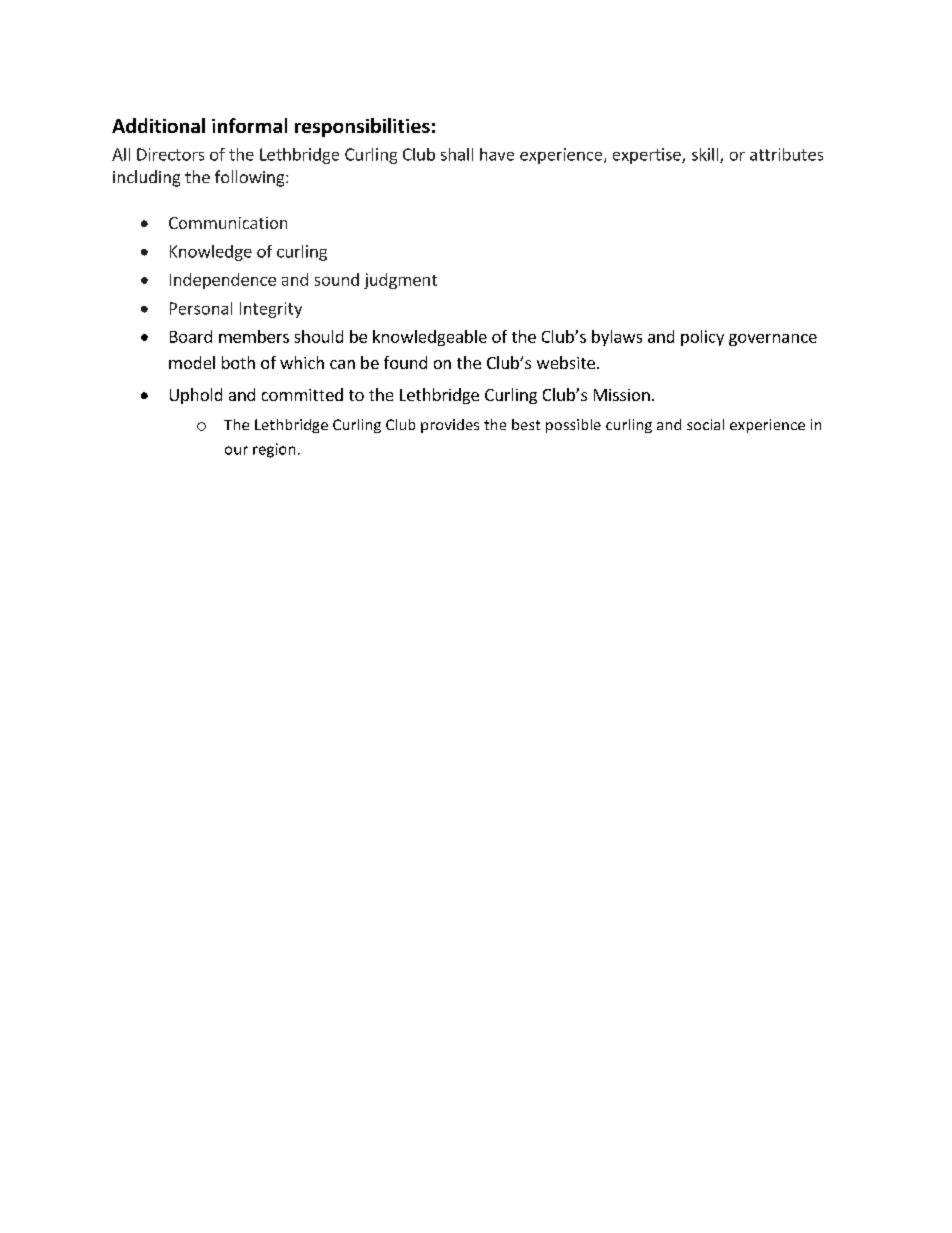 The width and height of the page is (952, 1233). I want to click on policy, so click(702, 338).
